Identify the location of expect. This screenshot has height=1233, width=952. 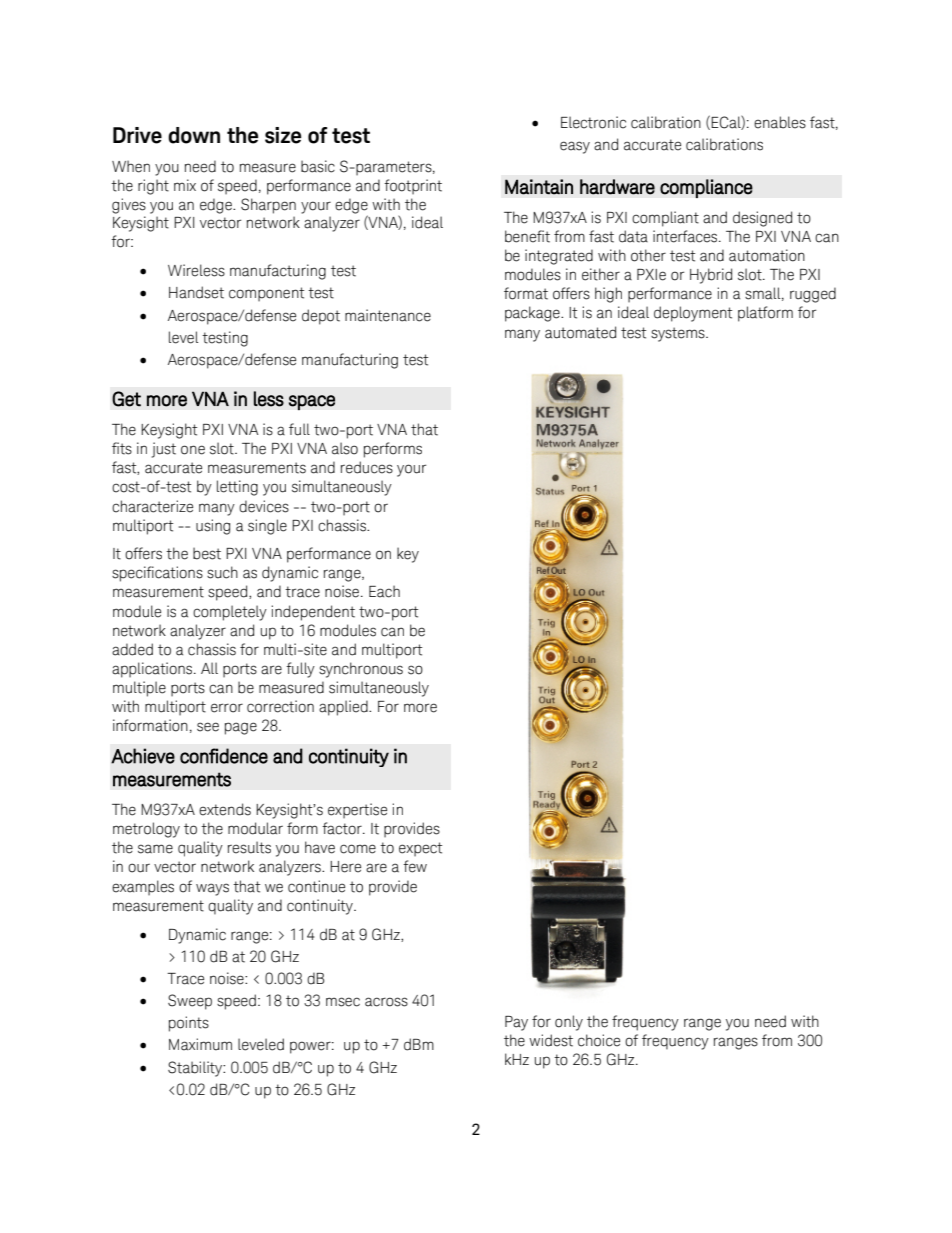
(420, 849).
